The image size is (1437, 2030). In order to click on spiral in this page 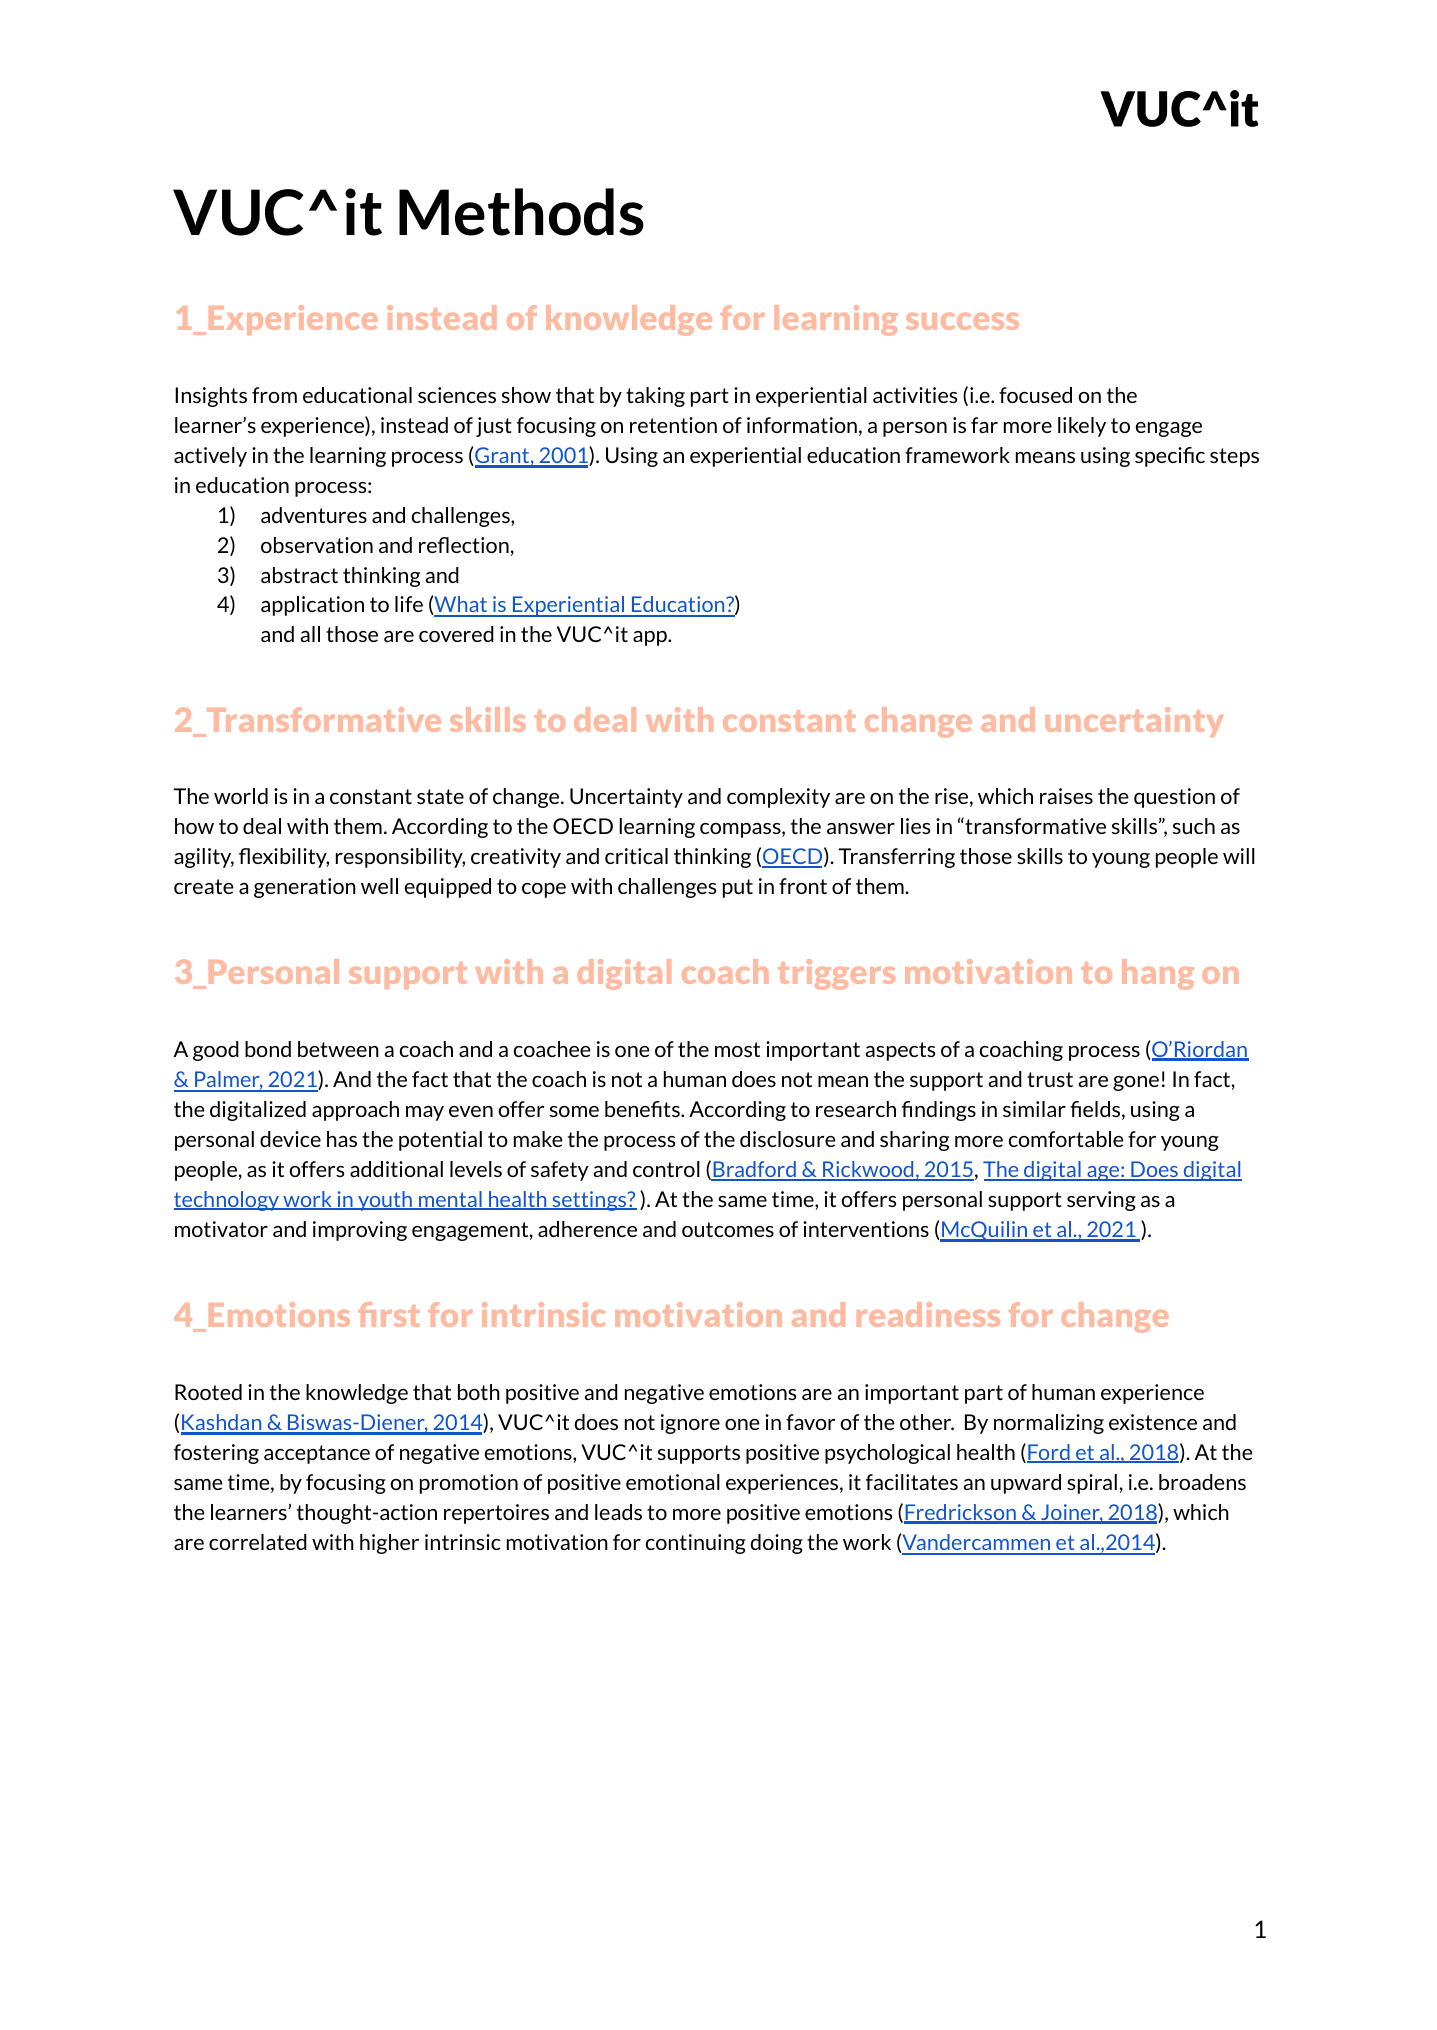, I will do `click(1092, 1484)`.
